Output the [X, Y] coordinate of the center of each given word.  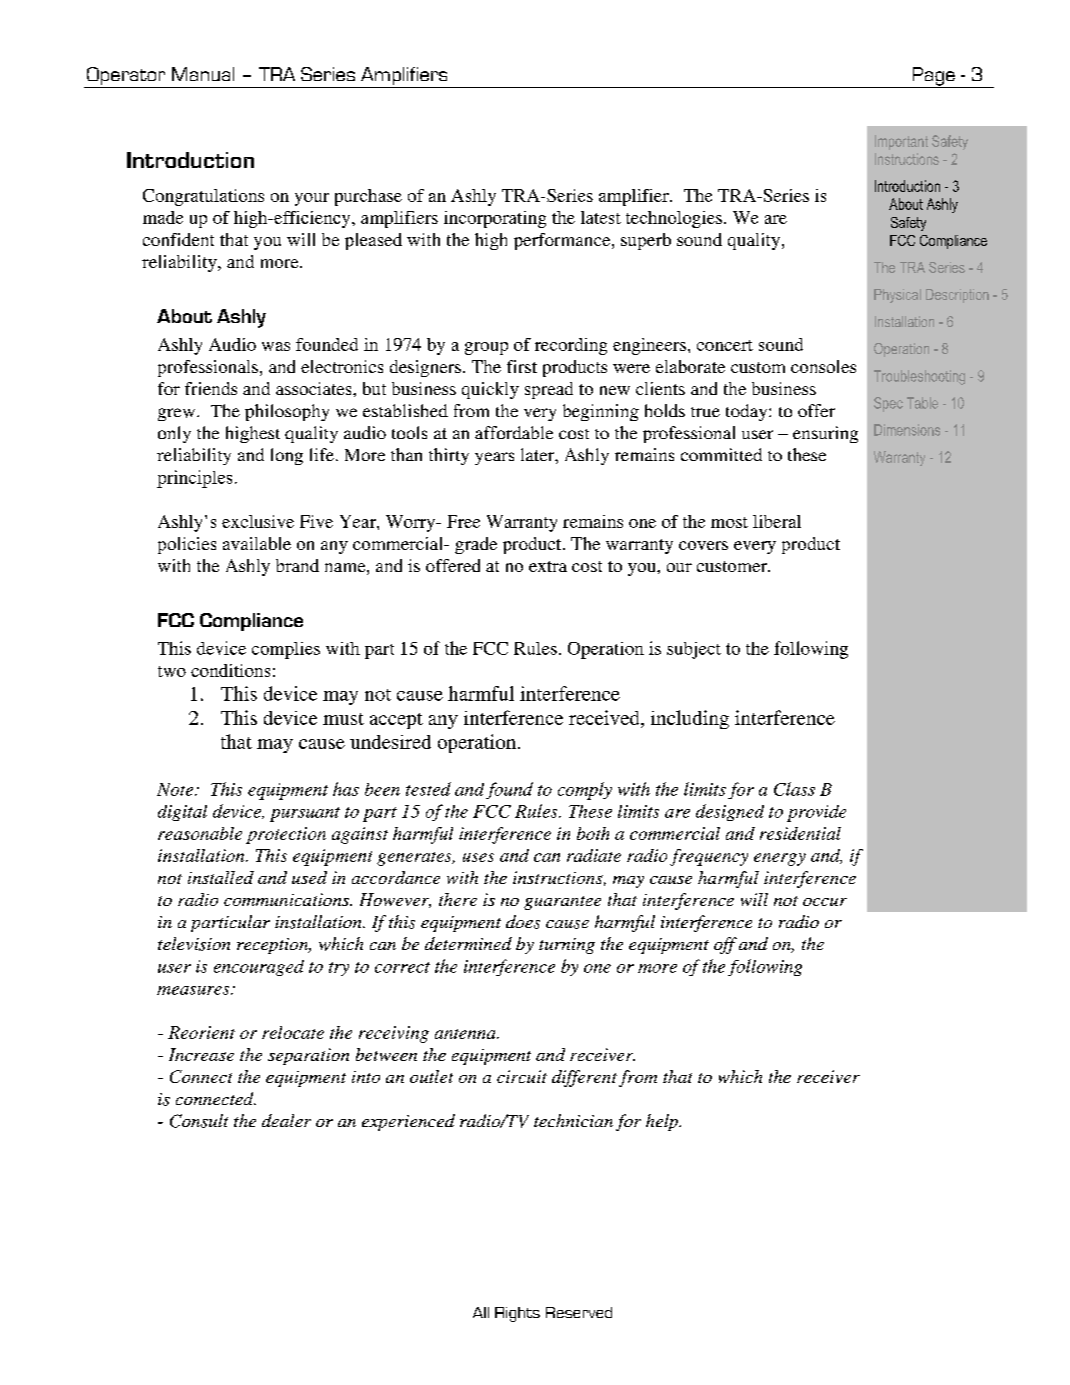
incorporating [495, 219]
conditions [230, 670]
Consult [199, 1121]
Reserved [579, 1312]
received [605, 717]
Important [901, 142]
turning [567, 946]
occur [825, 902]
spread [549, 390]
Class [794, 789]
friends [211, 388]
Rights [517, 1314]
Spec [888, 404]
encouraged [259, 968]
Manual [203, 74]
